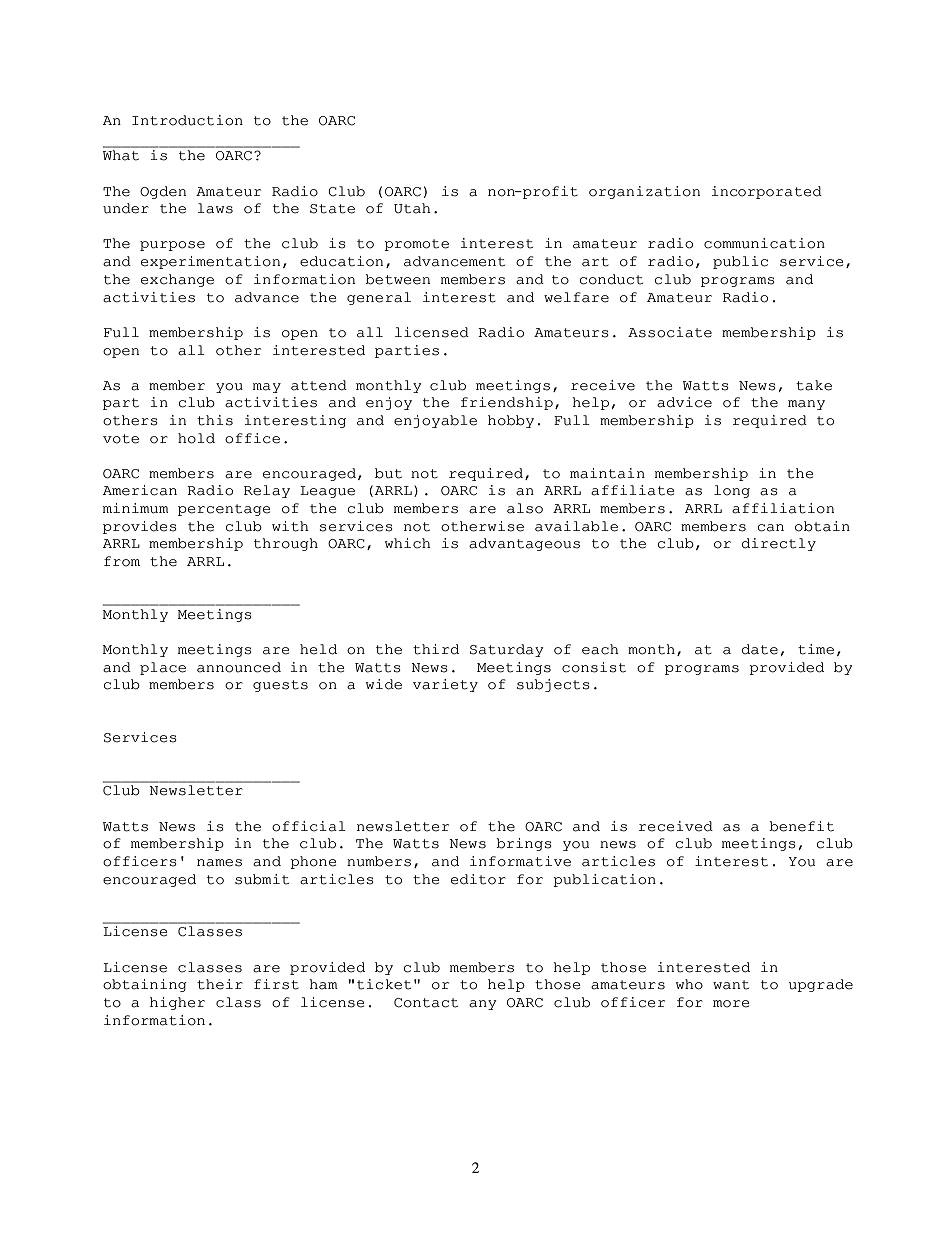 This image has width=952, height=1233. I want to click on Associate, so click(670, 332).
